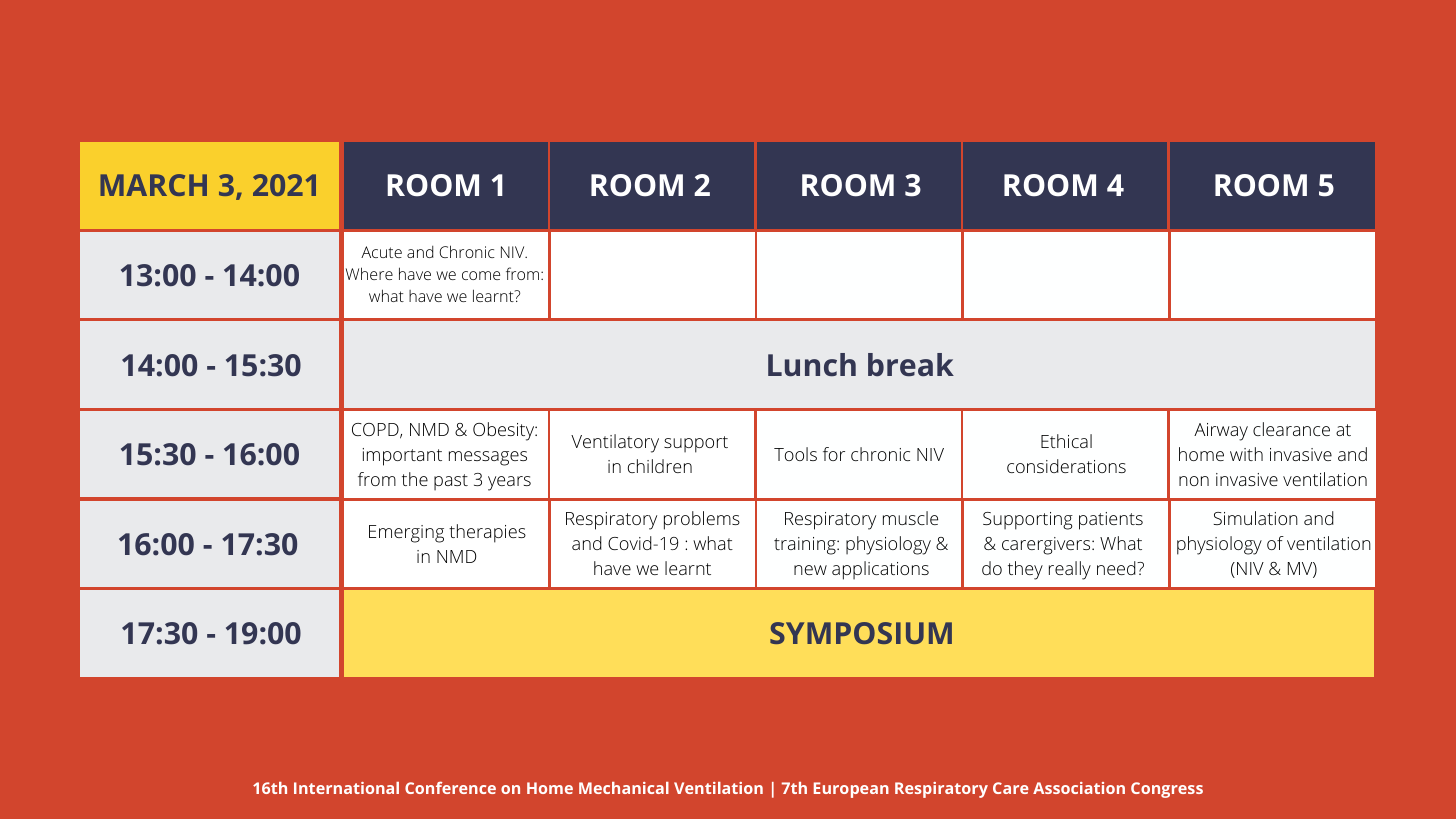  I want to click on non, so click(1194, 481).
